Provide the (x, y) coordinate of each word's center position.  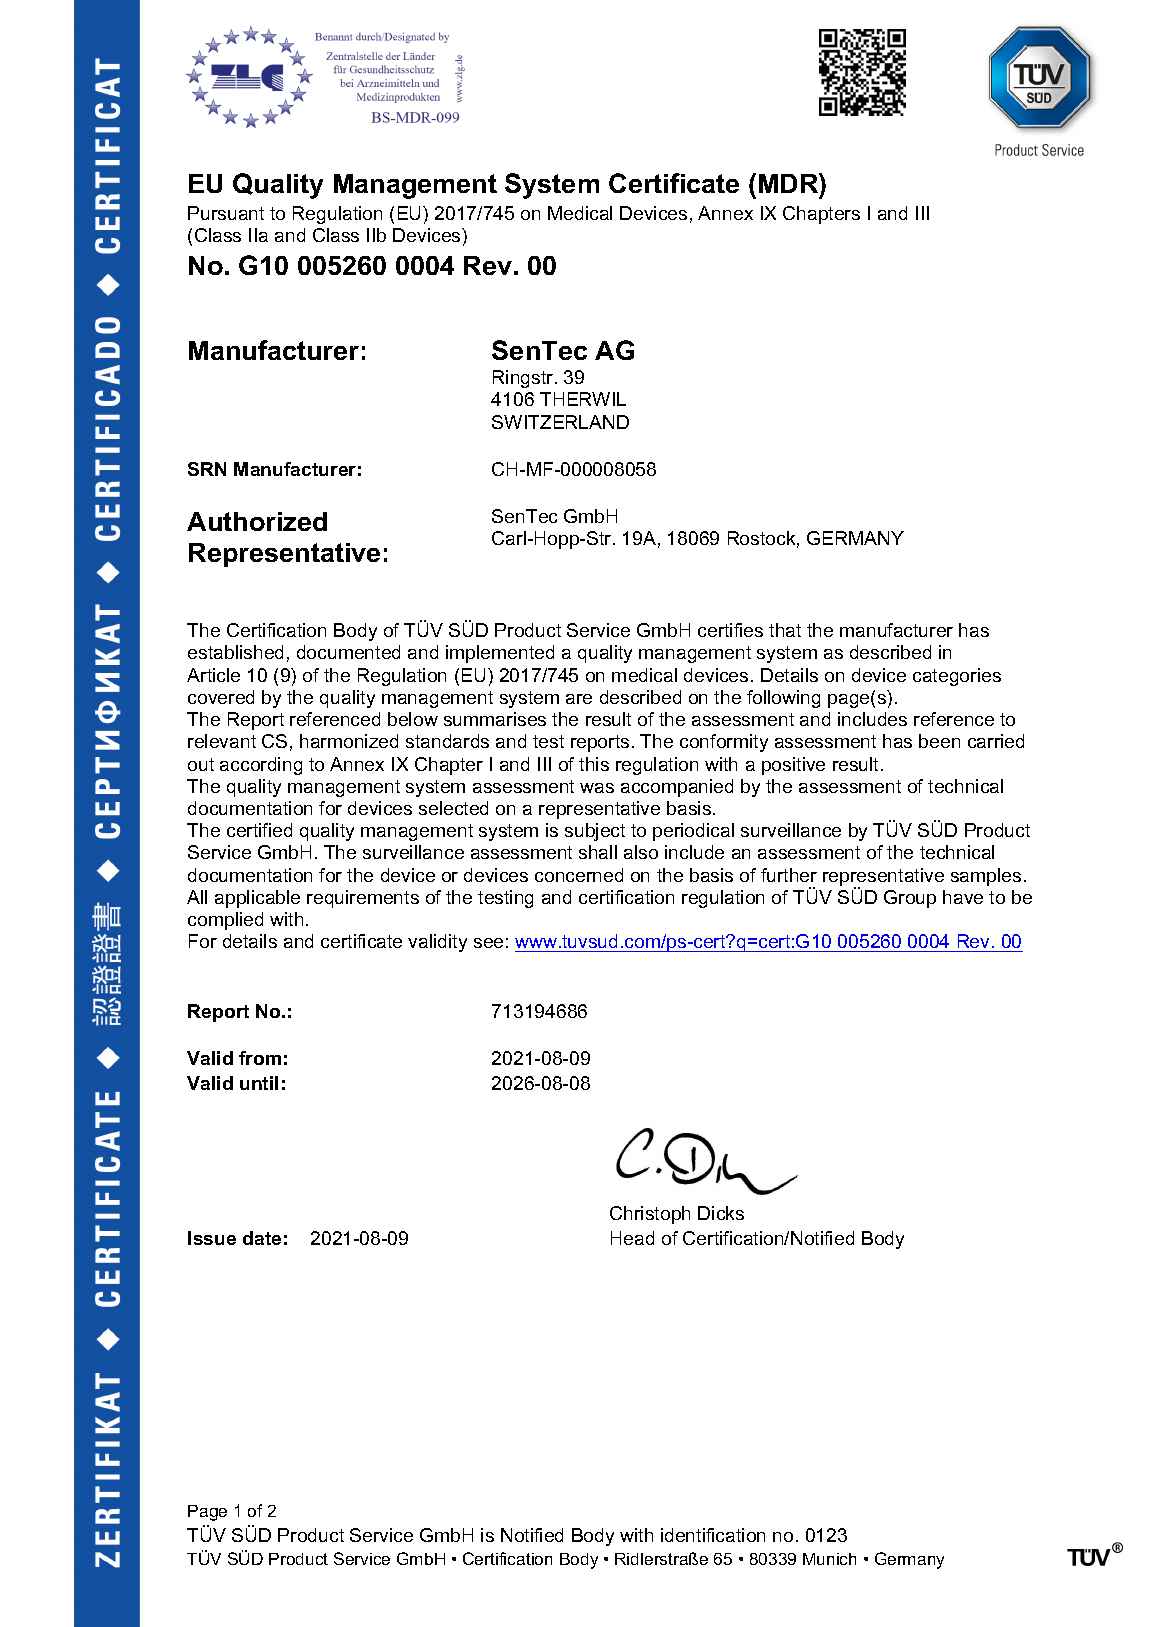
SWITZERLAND (560, 422)
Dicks (721, 1213)
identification (713, 1535)
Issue (212, 1238)
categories (957, 677)
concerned (579, 875)
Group (910, 899)
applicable (257, 899)
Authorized (257, 521)
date (262, 1238)
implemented (500, 654)
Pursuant (226, 213)
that (785, 630)
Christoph (650, 1215)
